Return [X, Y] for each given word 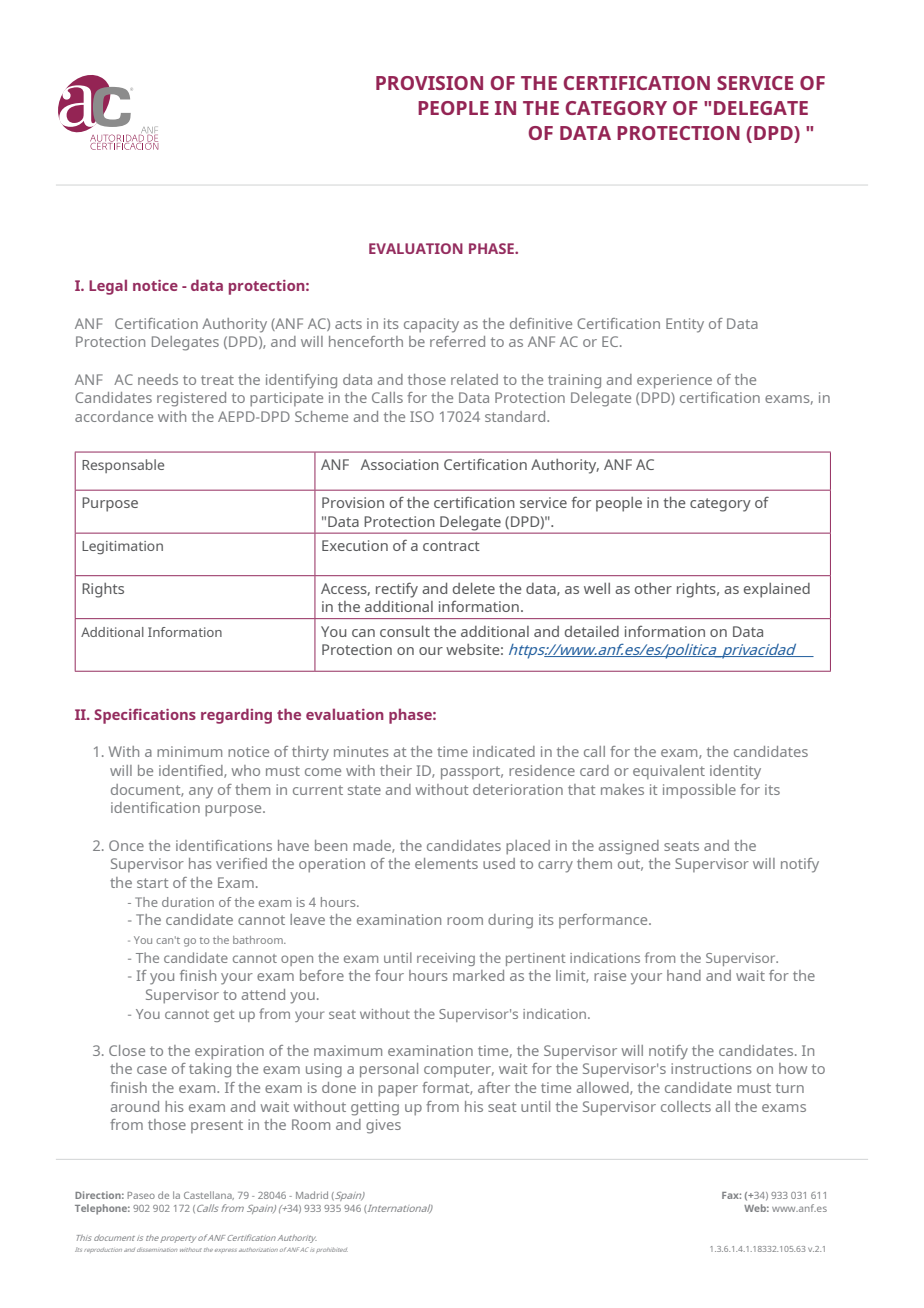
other [653, 588]
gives [383, 1126]
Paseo [141, 1195]
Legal [108, 287]
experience [674, 381]
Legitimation [122, 548]
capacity [431, 325]
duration [188, 902]
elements [446, 863]
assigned [629, 847]
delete [474, 588]
